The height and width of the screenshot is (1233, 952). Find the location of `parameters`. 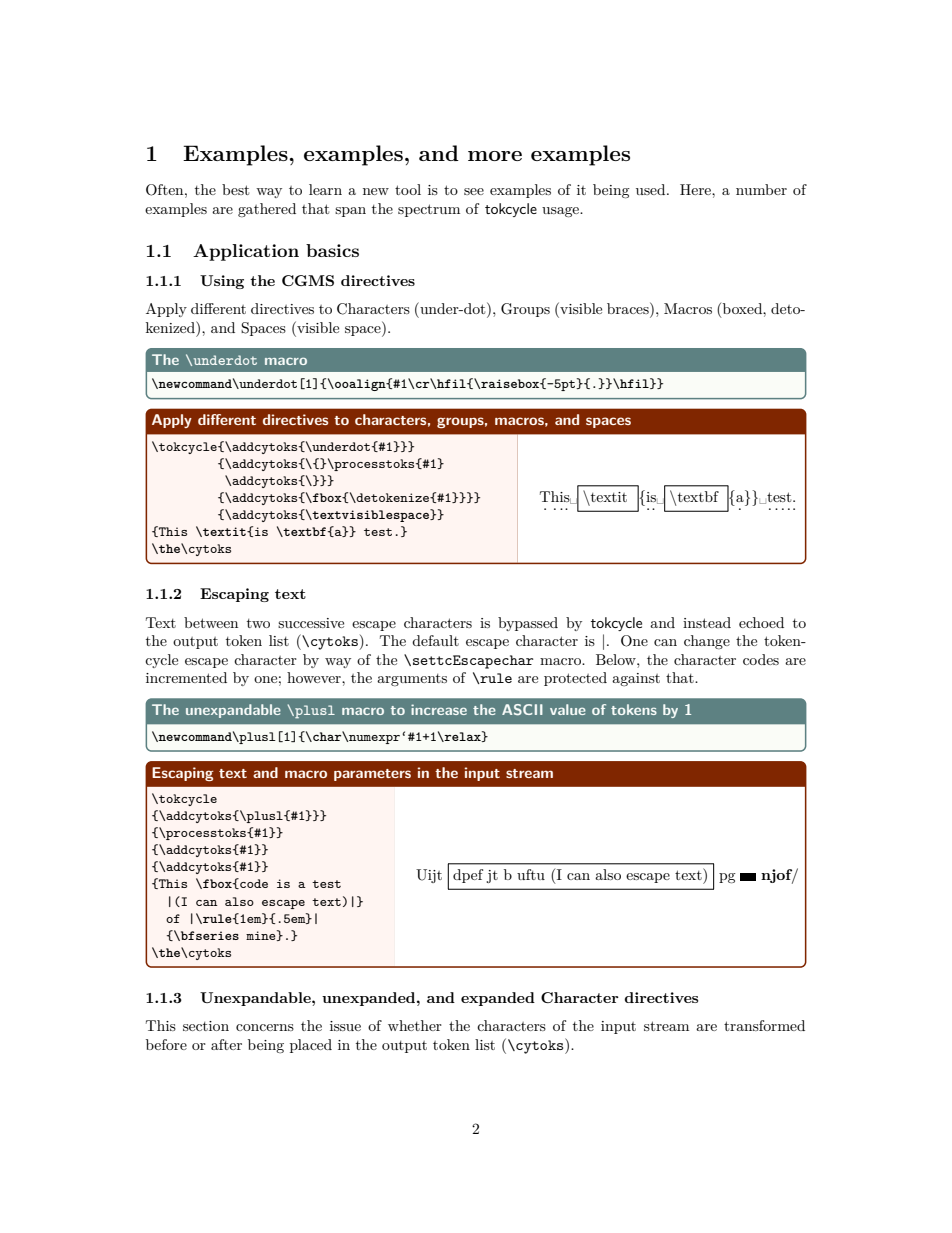

parameters is located at coordinates (372, 775).
